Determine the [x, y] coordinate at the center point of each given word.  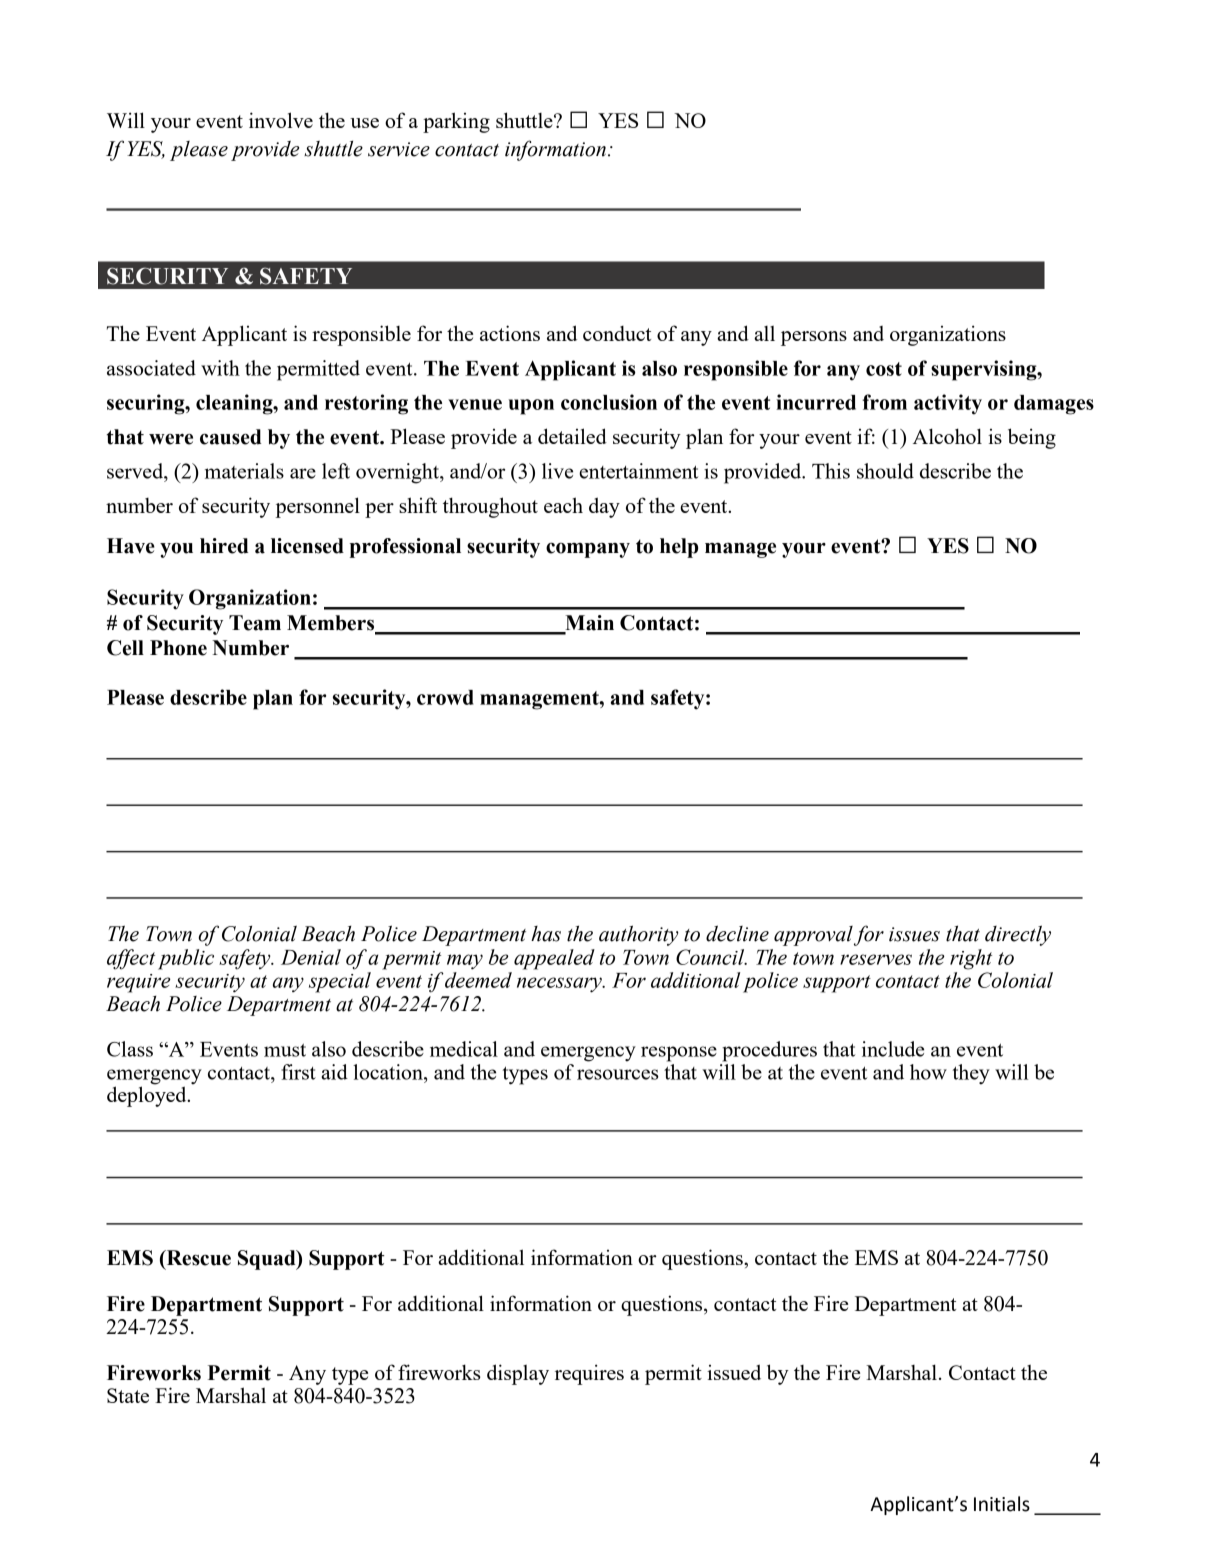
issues [914, 934]
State [128, 1395]
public [186, 959]
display [518, 1374]
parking [456, 122]
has [546, 934]
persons [814, 338]
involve [281, 120]
